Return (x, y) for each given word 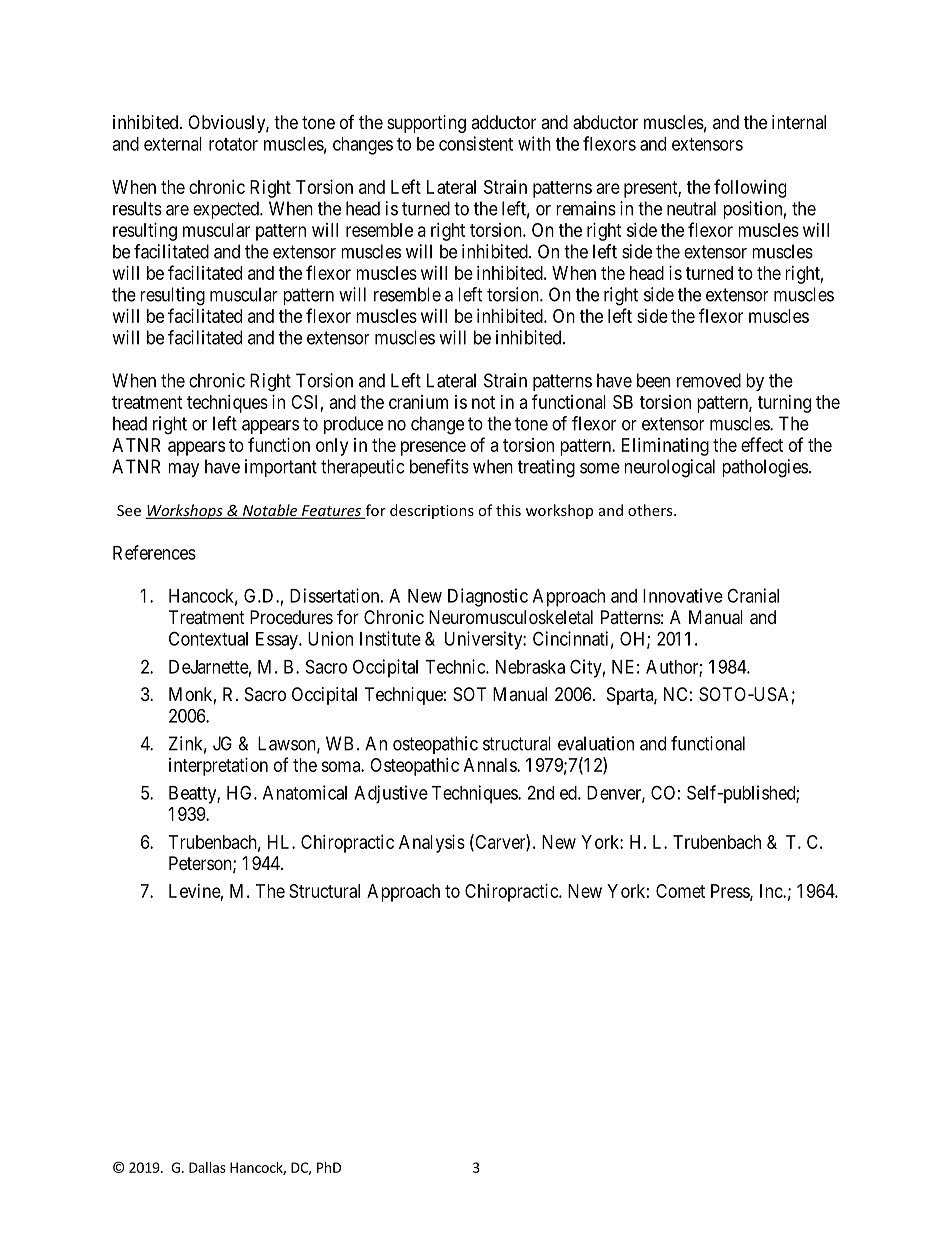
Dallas (207, 1167)
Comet (680, 891)
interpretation (218, 767)
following (750, 188)
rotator (233, 144)
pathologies (765, 468)
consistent (476, 143)
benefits (439, 466)
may (184, 470)
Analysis (432, 844)
